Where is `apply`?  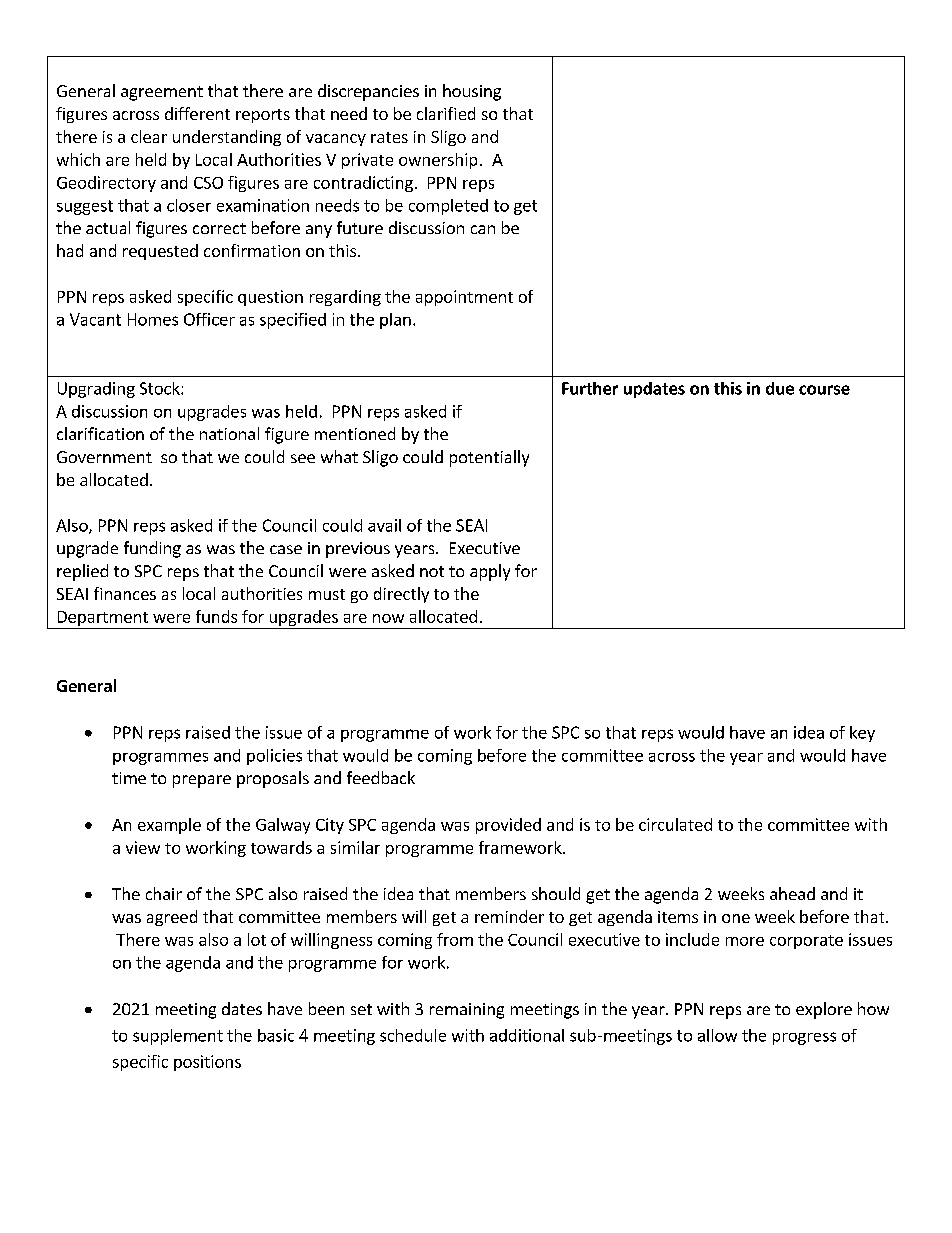 apply is located at coordinates (490, 572).
